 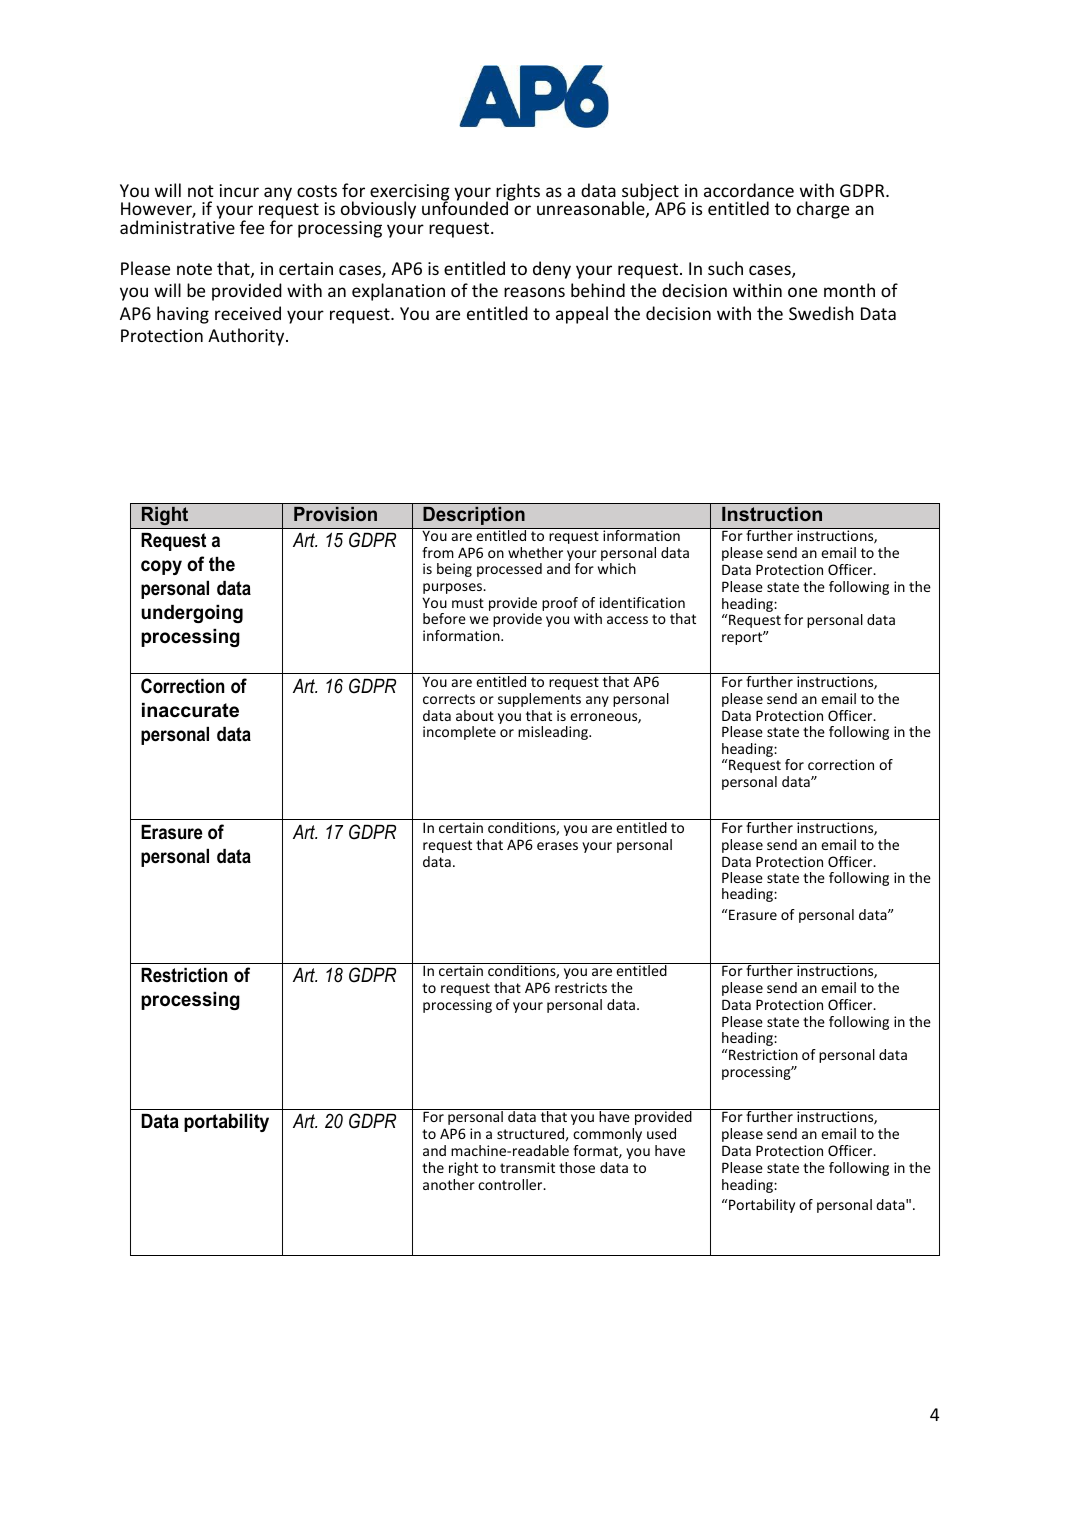 What do you see at coordinates (190, 710) in the document?
I see `inaccurate` at bounding box center [190, 710].
